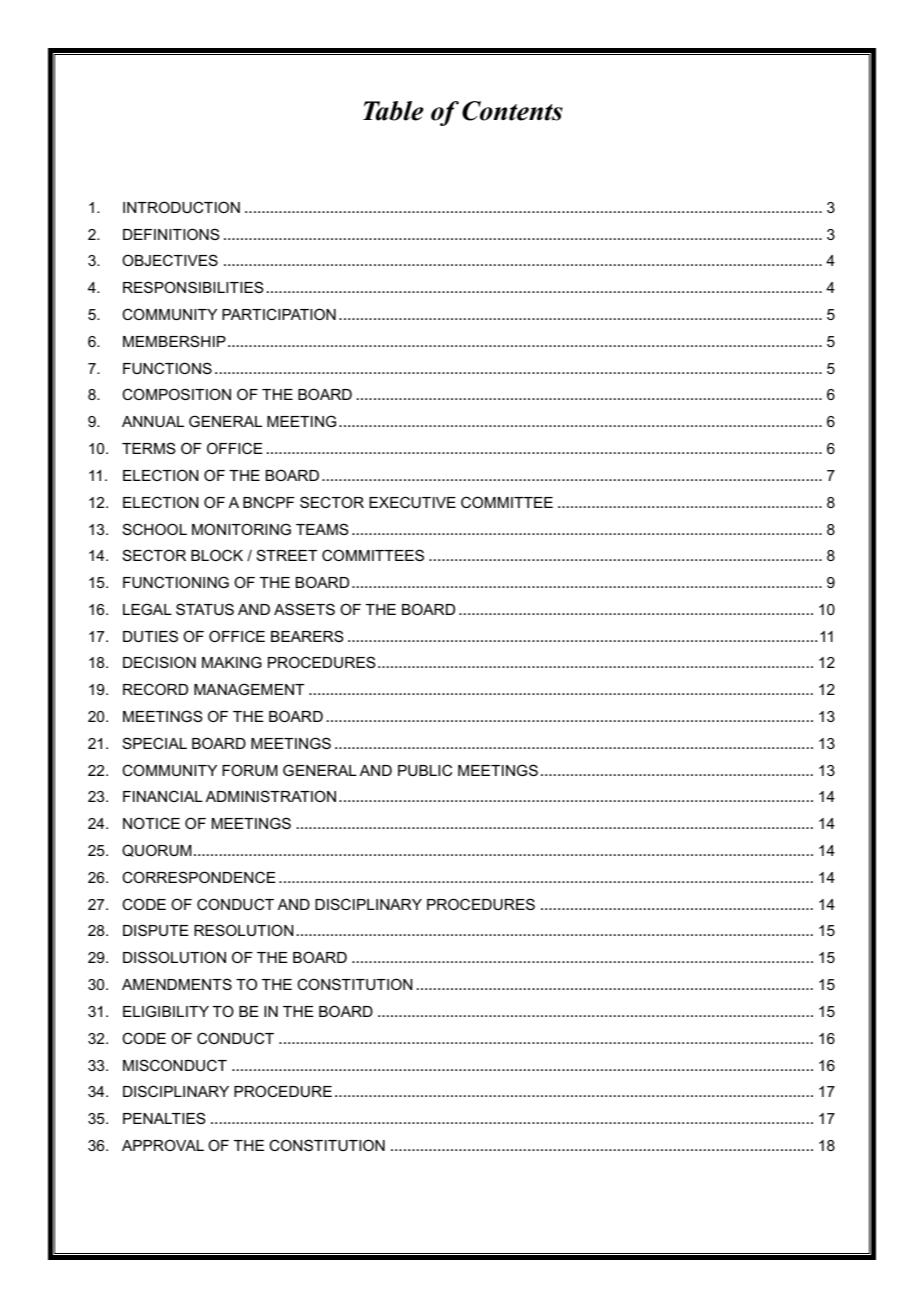  What do you see at coordinates (512, 111) in the document?
I see `Contents` at bounding box center [512, 111].
